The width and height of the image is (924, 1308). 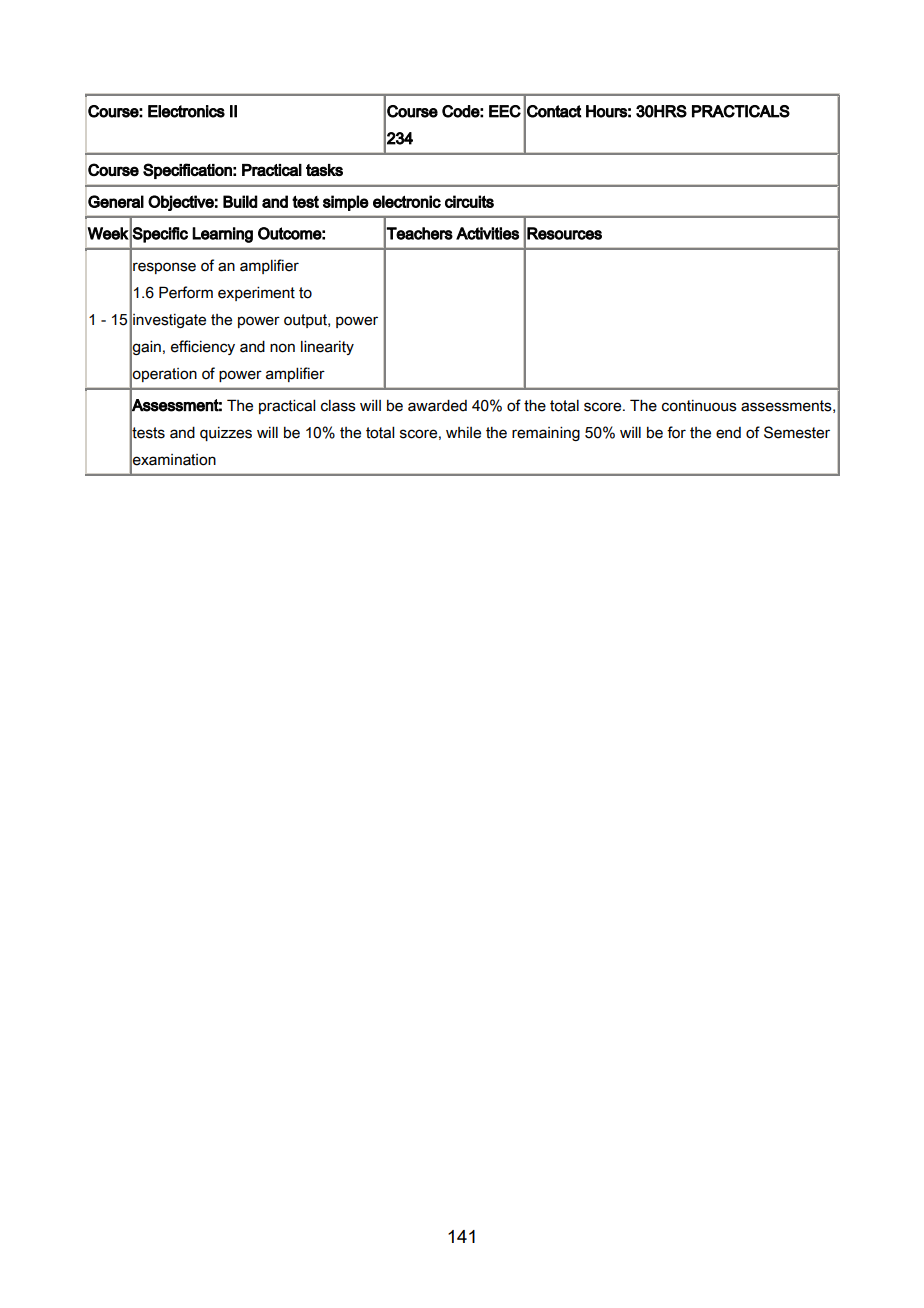 What do you see at coordinates (324, 170) in the image?
I see `tasks` at bounding box center [324, 170].
